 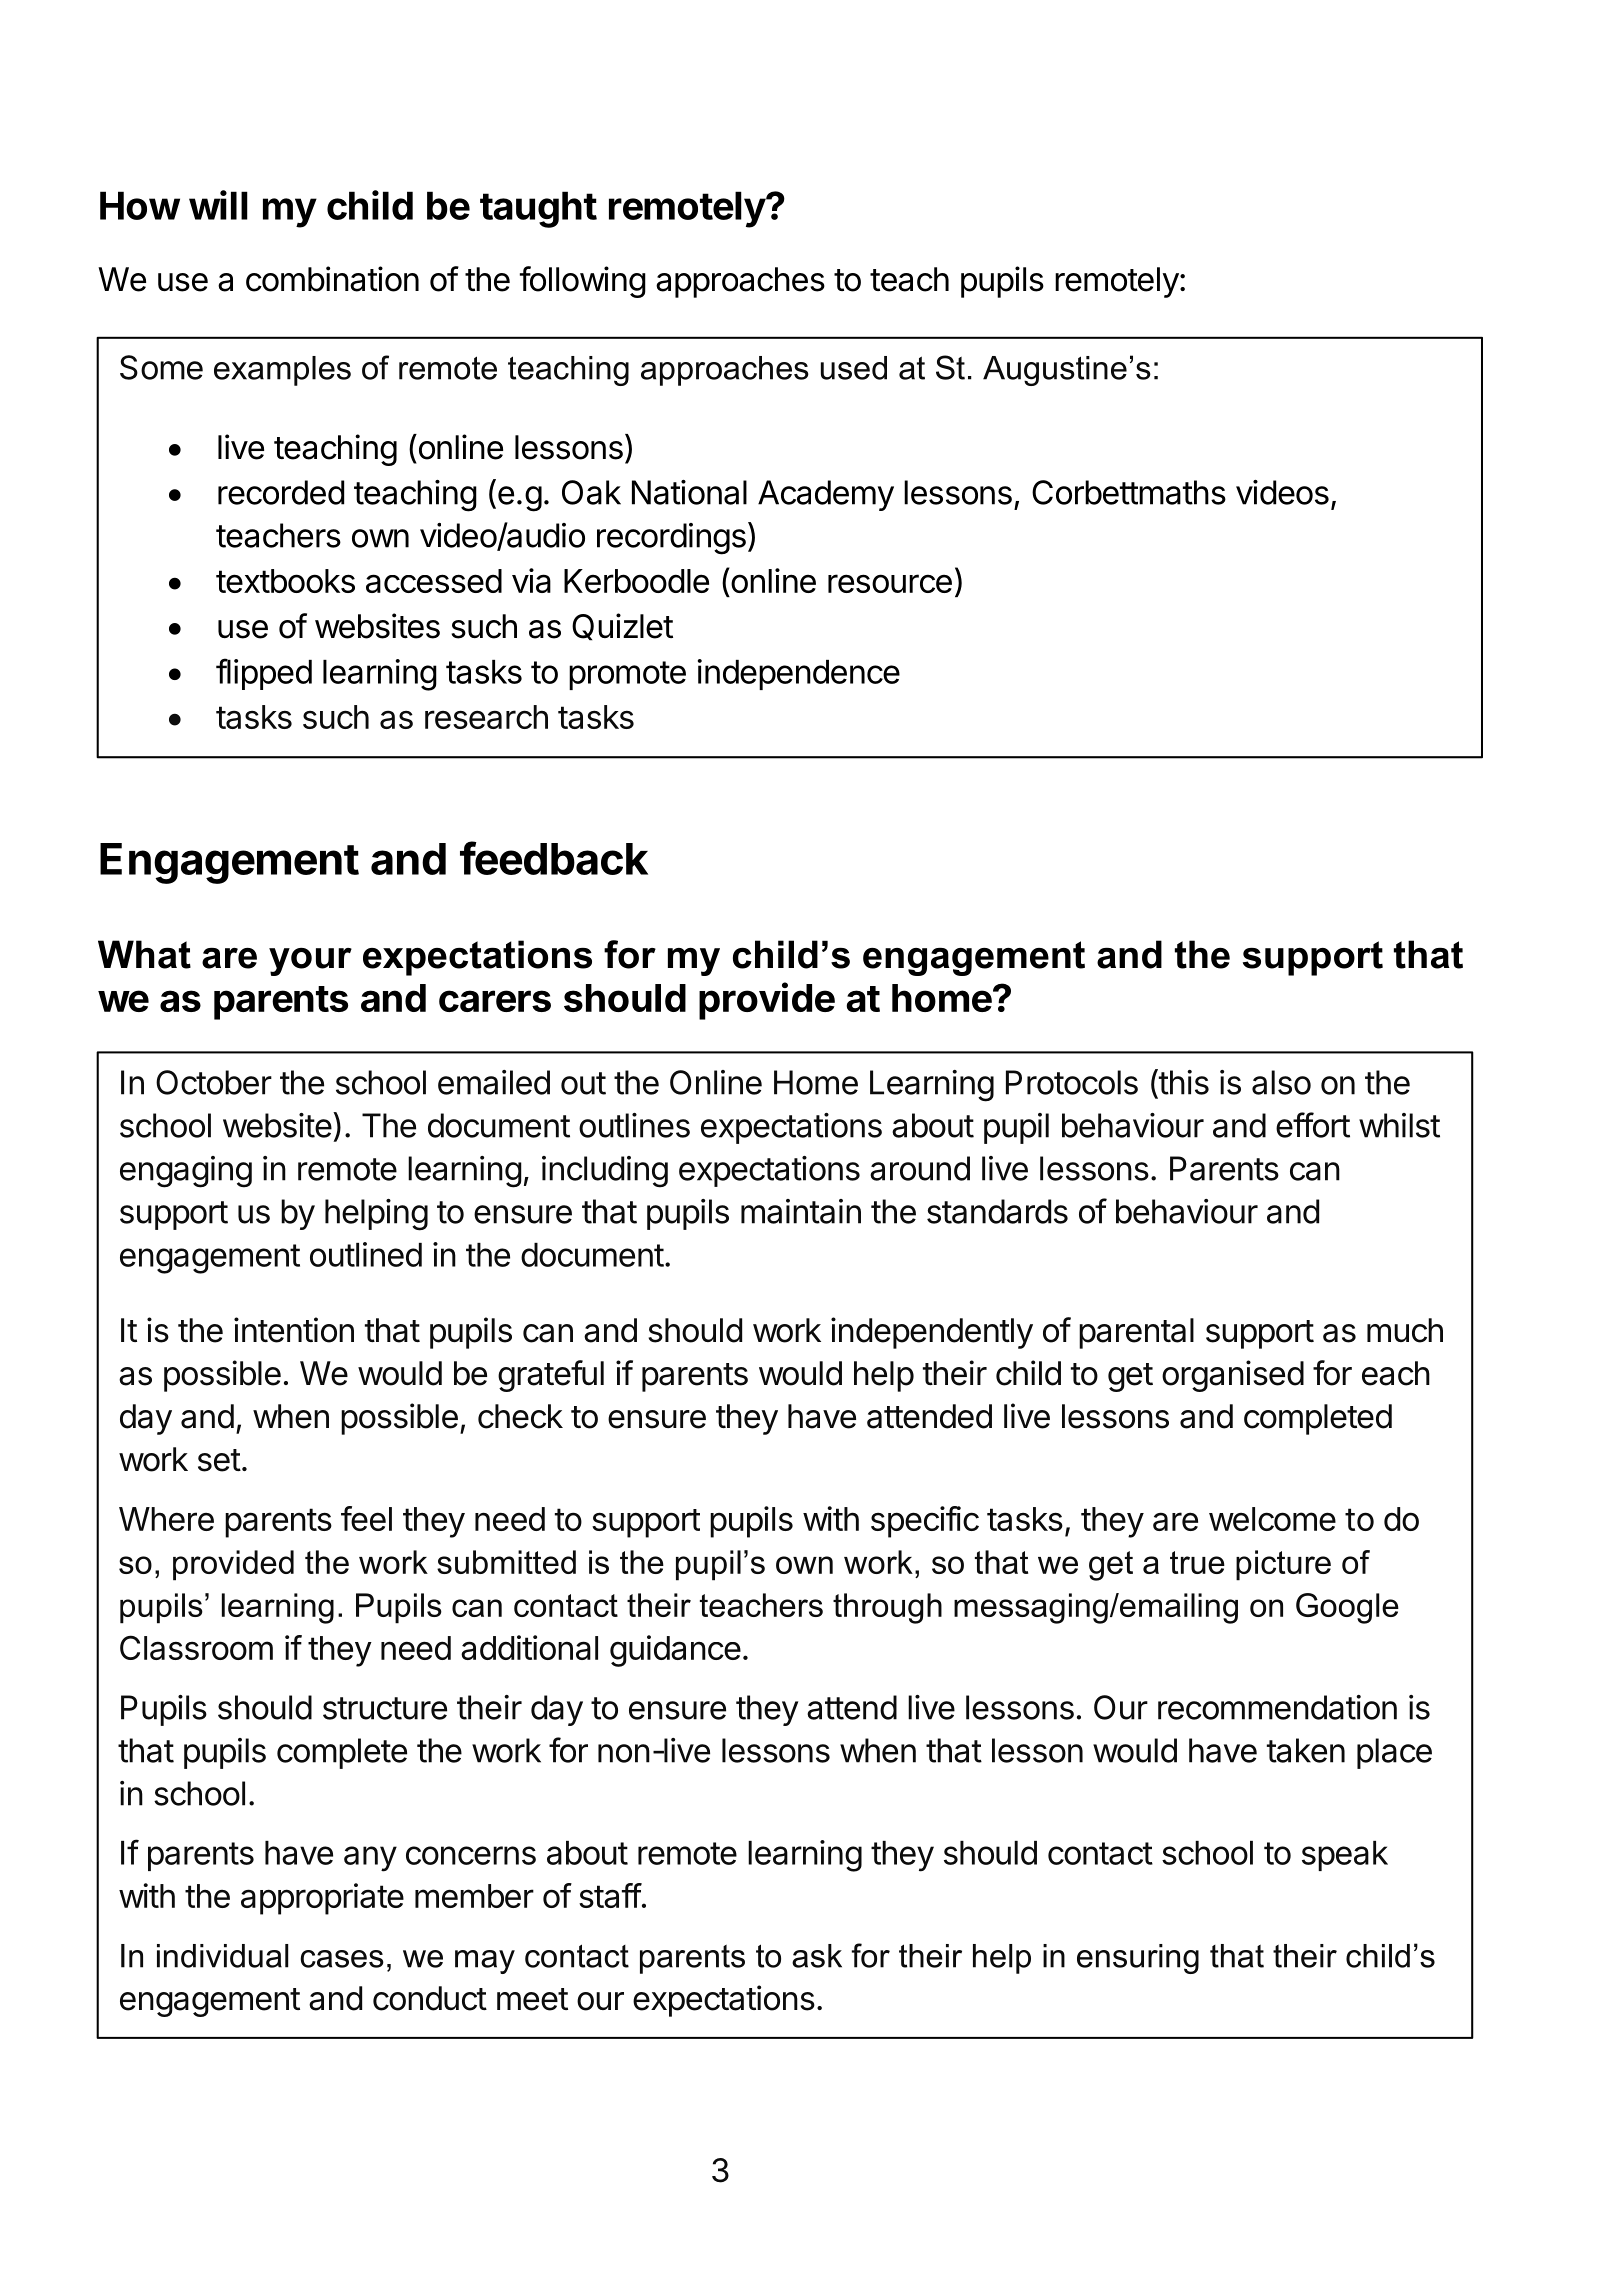 What do you see at coordinates (890, 583) in the screenshot?
I see `resource` at bounding box center [890, 583].
